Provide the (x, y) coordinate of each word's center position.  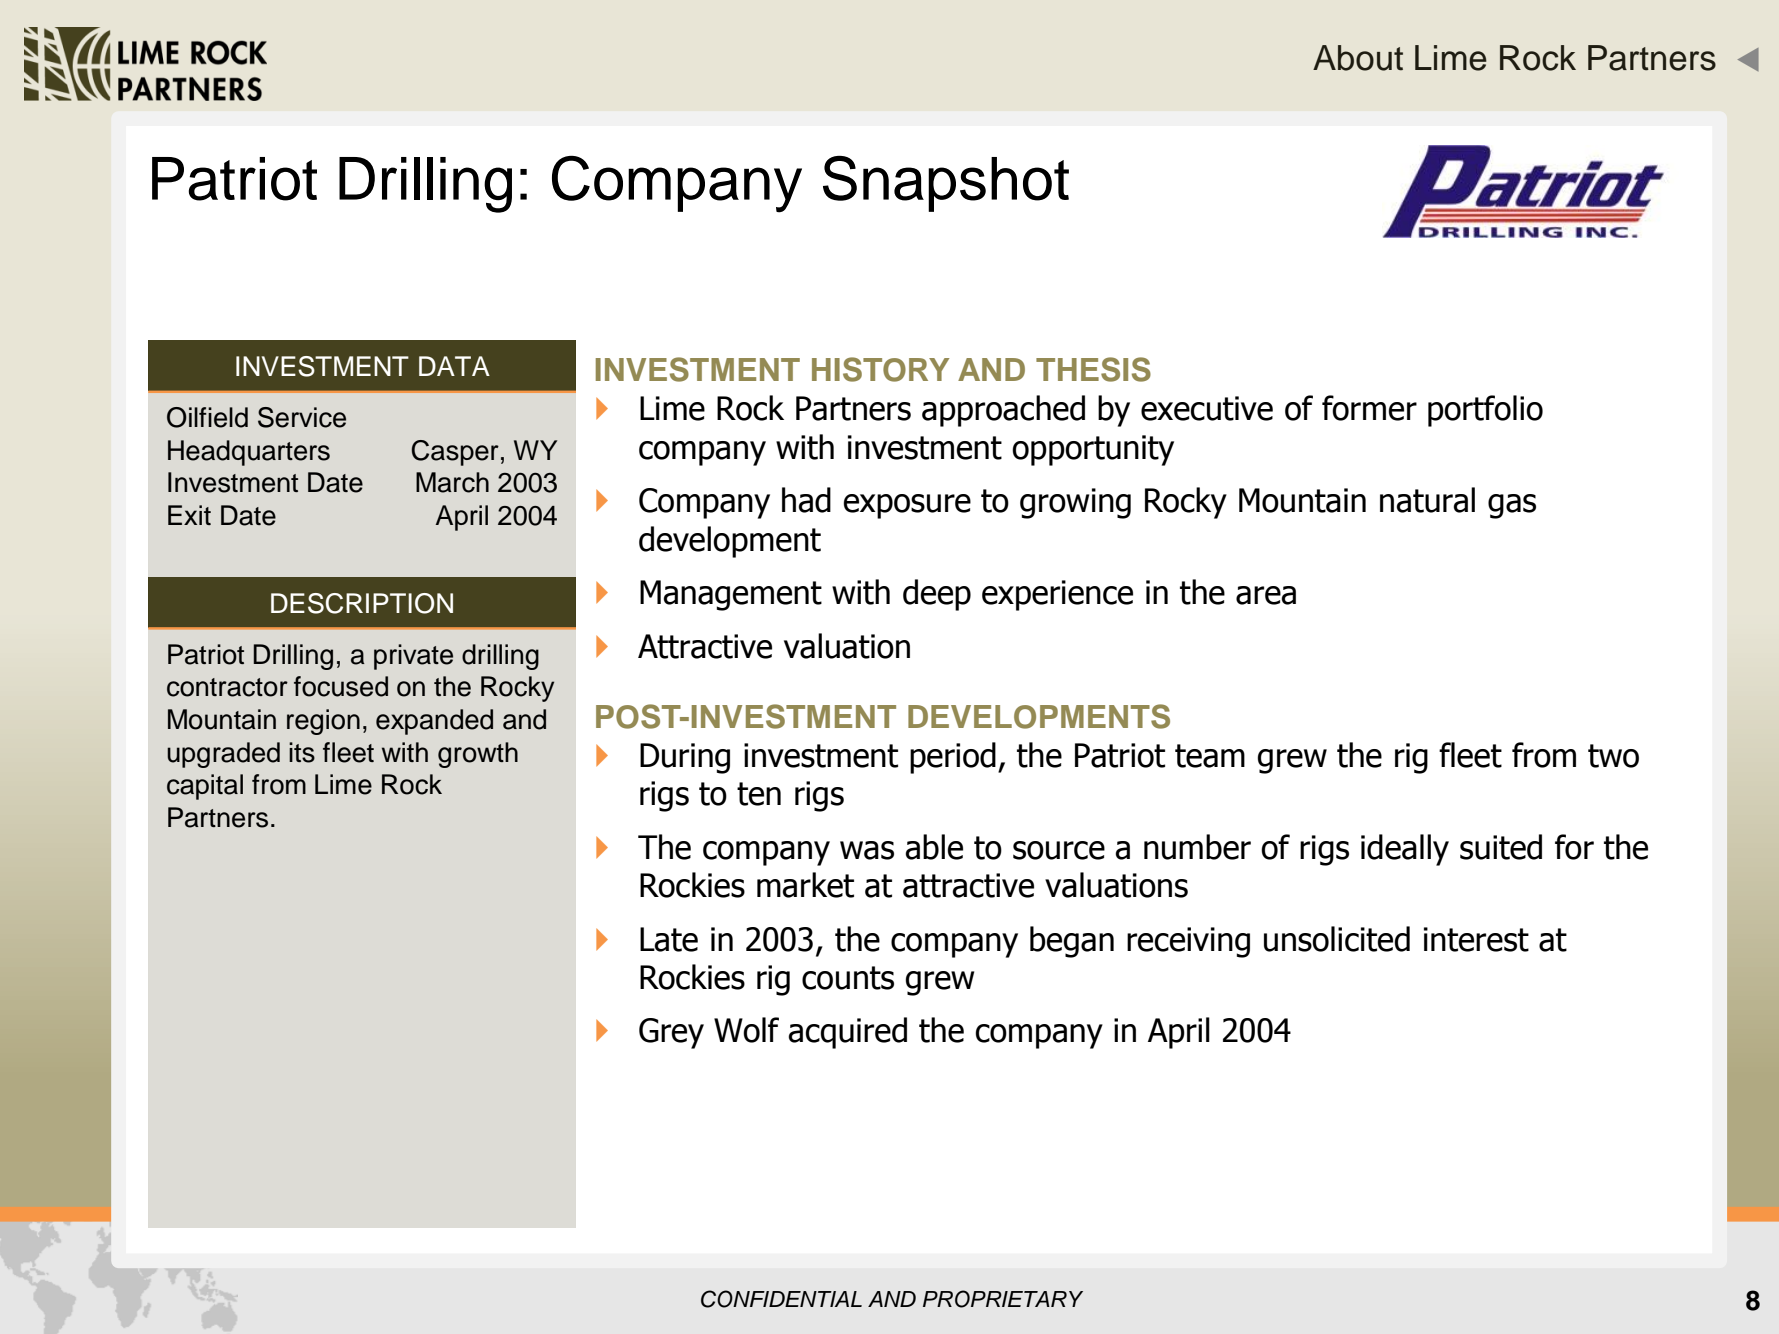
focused (341, 686)
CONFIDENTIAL (781, 1299)
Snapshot (946, 184)
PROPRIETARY (1003, 1299)
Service (302, 417)
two (1613, 756)
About (1358, 58)
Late (669, 939)
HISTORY (880, 369)
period (953, 758)
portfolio (1485, 411)
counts (848, 978)
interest (1476, 939)
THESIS (1093, 369)
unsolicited (1337, 939)
